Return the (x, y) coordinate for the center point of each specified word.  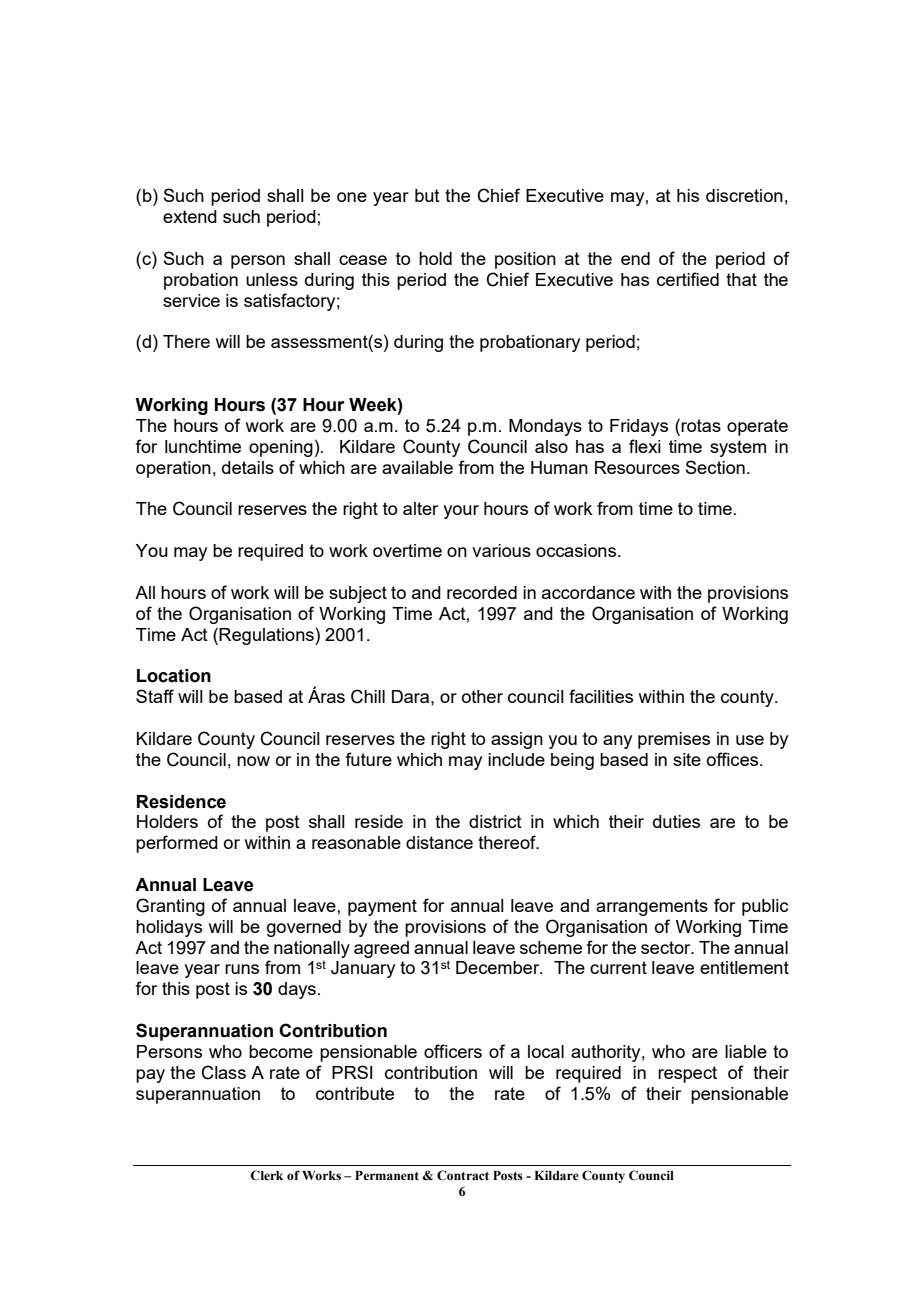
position (525, 260)
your (461, 512)
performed (177, 844)
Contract (463, 1175)
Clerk (266, 1175)
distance (439, 842)
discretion (744, 195)
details (248, 467)
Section (715, 467)
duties (676, 821)
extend (190, 216)
